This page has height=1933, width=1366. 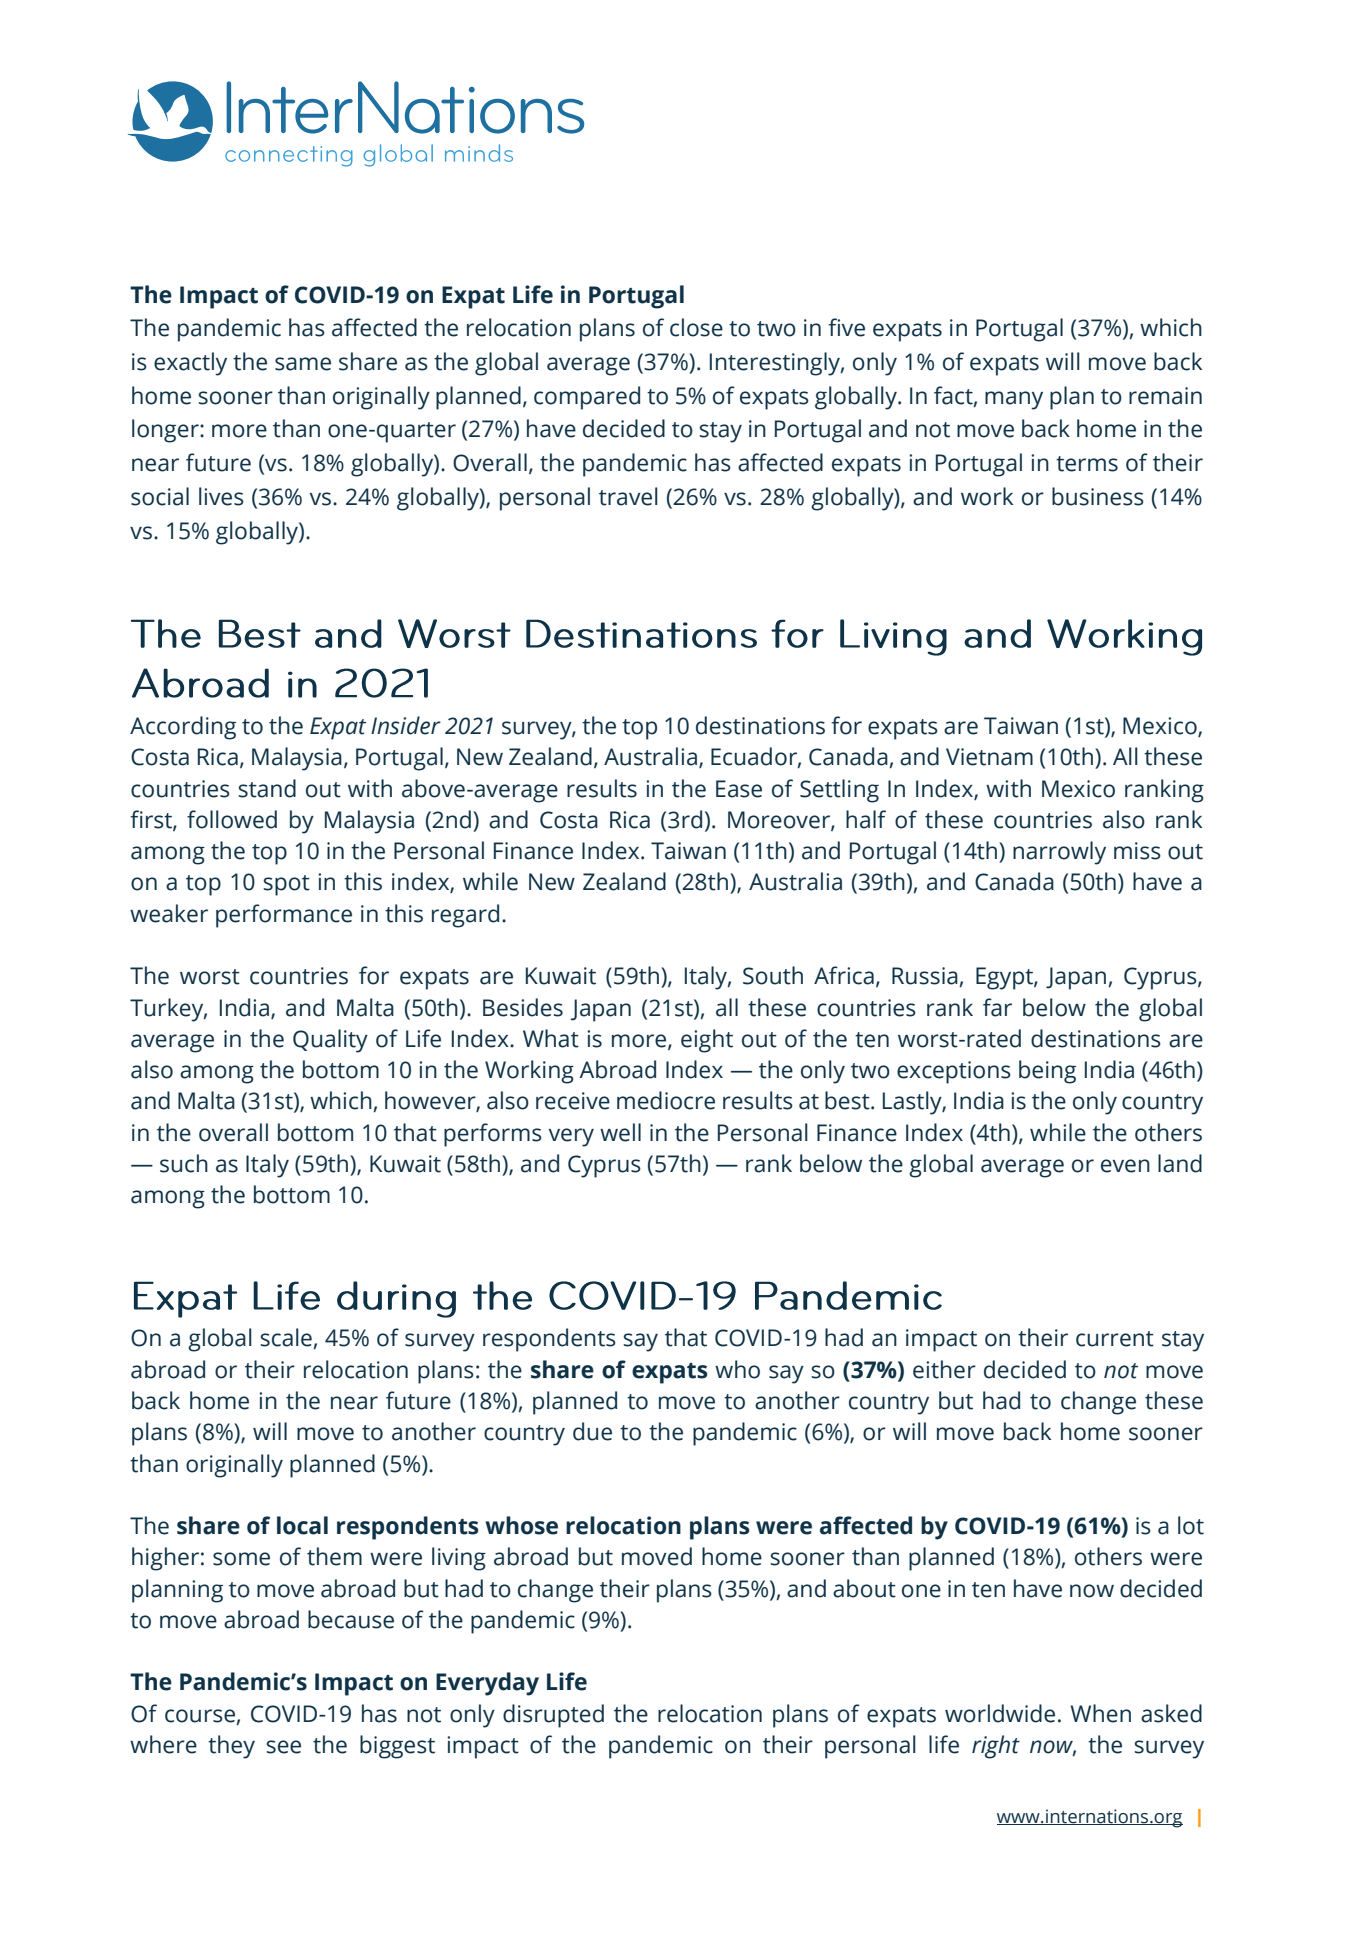 I want to click on disrupted, so click(x=553, y=1716).
